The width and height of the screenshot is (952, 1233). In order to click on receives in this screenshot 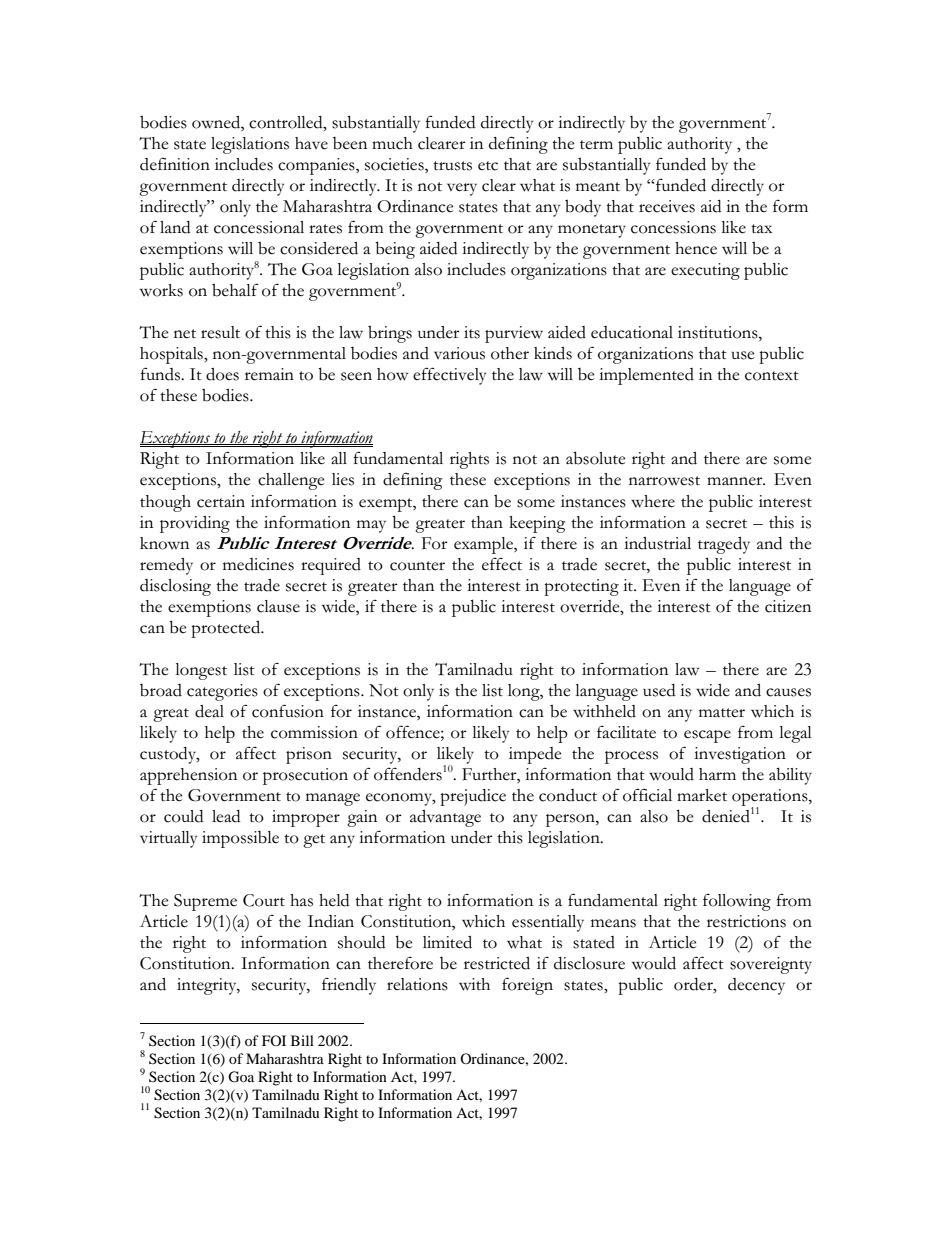, I will do `click(667, 206)`.
